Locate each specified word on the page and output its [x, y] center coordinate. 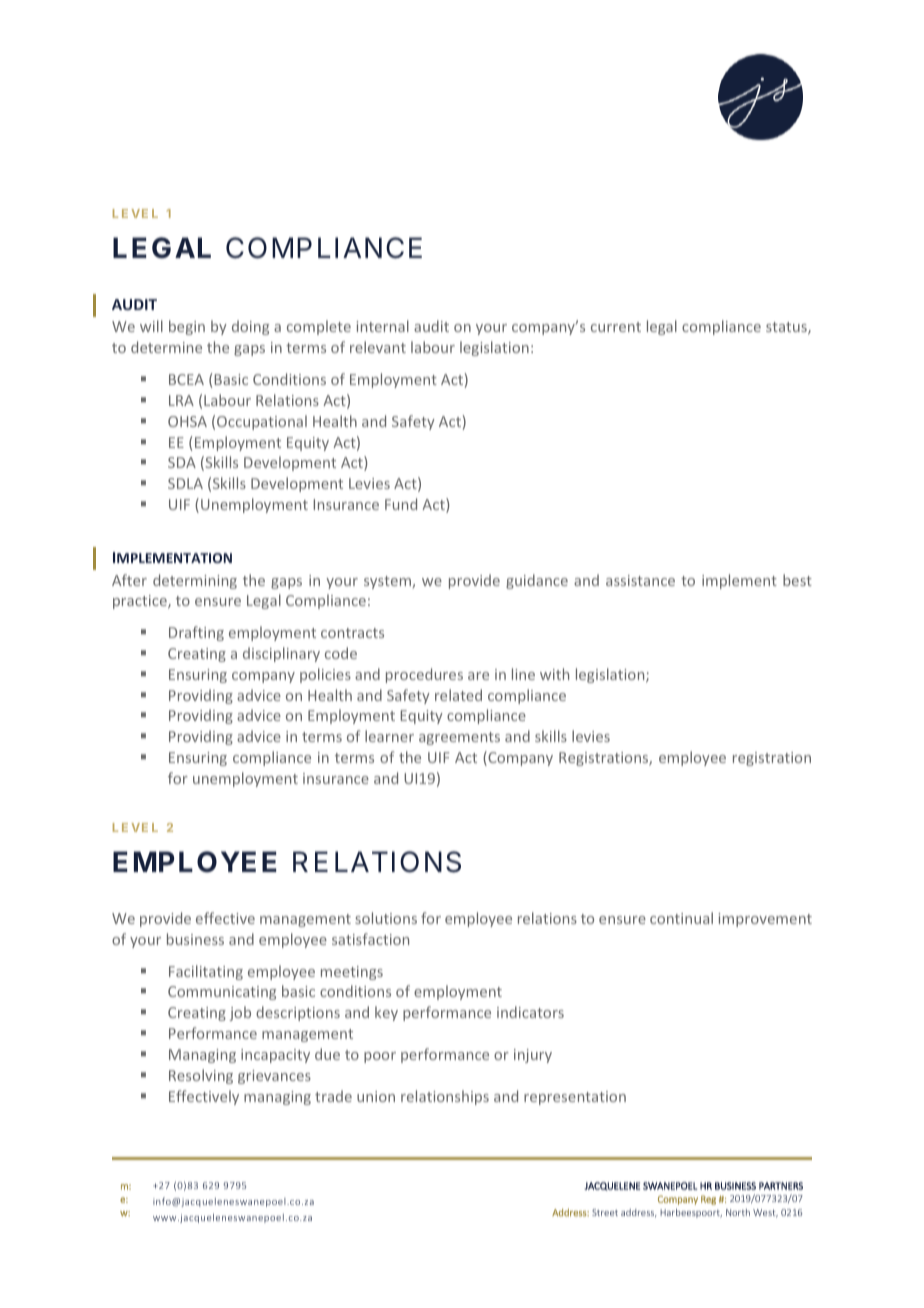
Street [605, 1212]
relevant [378, 347]
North [738, 1212]
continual [681, 918]
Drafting [196, 633]
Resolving [201, 1076]
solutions [386, 918]
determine [166, 347]
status [787, 328]
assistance [640, 580]
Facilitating [206, 972]
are [478, 676]
